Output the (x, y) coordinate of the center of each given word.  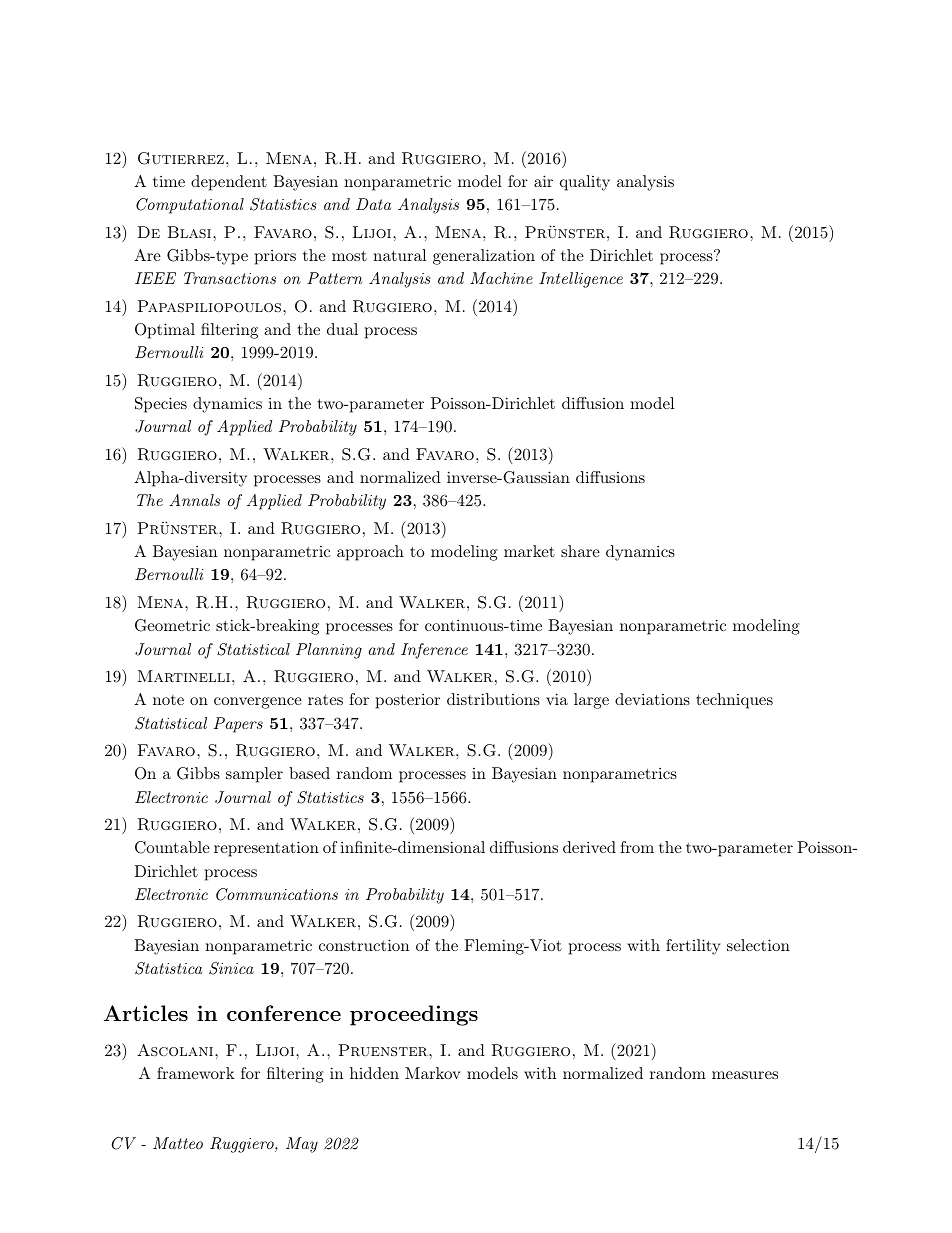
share (580, 551)
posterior (408, 701)
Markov (433, 1073)
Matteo (178, 1143)
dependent (229, 183)
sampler (254, 775)
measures (745, 1075)
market (529, 551)
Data (373, 204)
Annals (194, 500)
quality (585, 183)
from (637, 847)
